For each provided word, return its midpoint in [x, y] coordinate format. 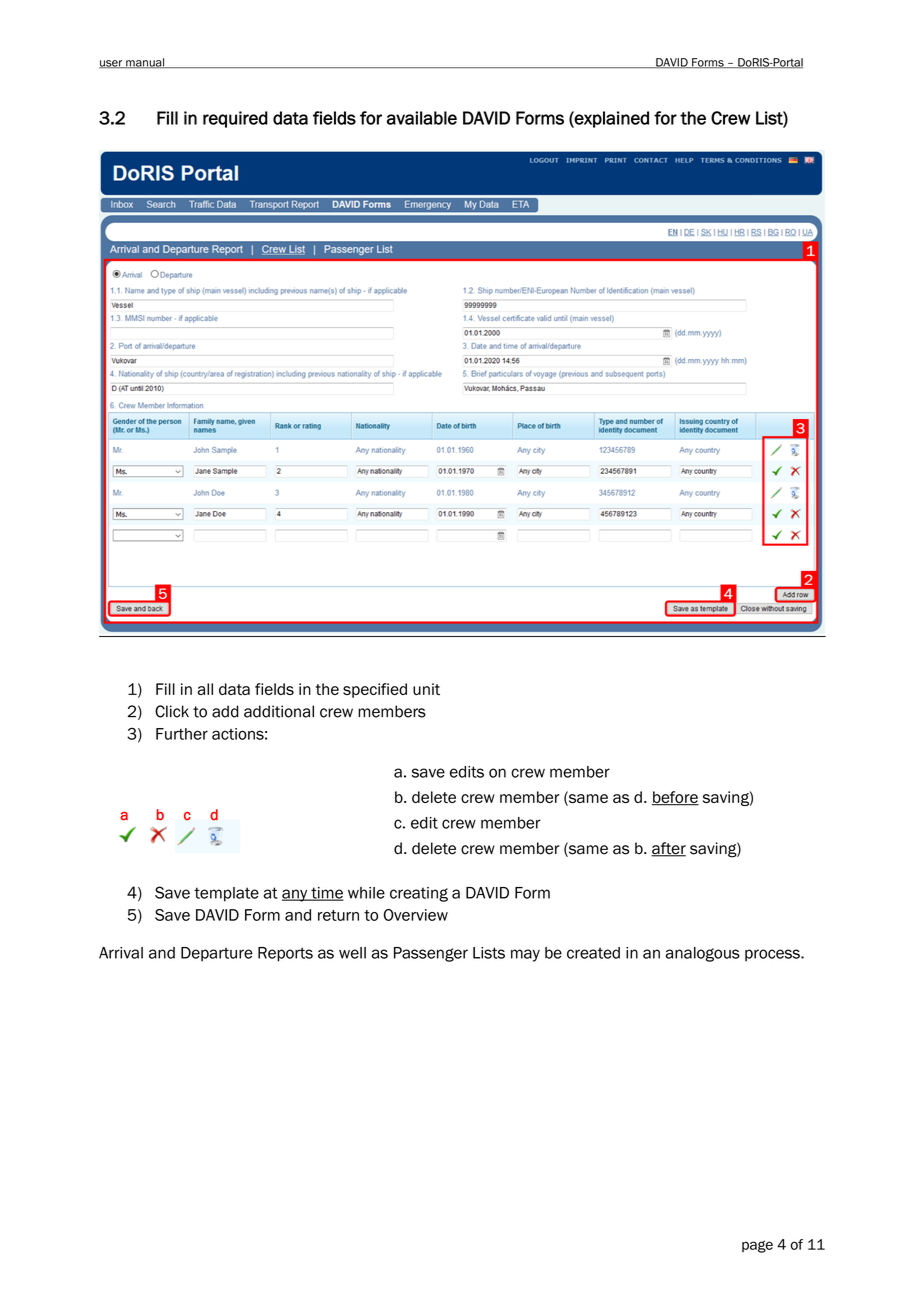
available [422, 118]
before [675, 798]
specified [375, 690]
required [235, 119]
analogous [703, 954]
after [668, 849]
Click [172, 711]
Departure [217, 954]
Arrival [121, 953]
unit [426, 689]
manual [145, 63]
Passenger [431, 954]
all [205, 689]
